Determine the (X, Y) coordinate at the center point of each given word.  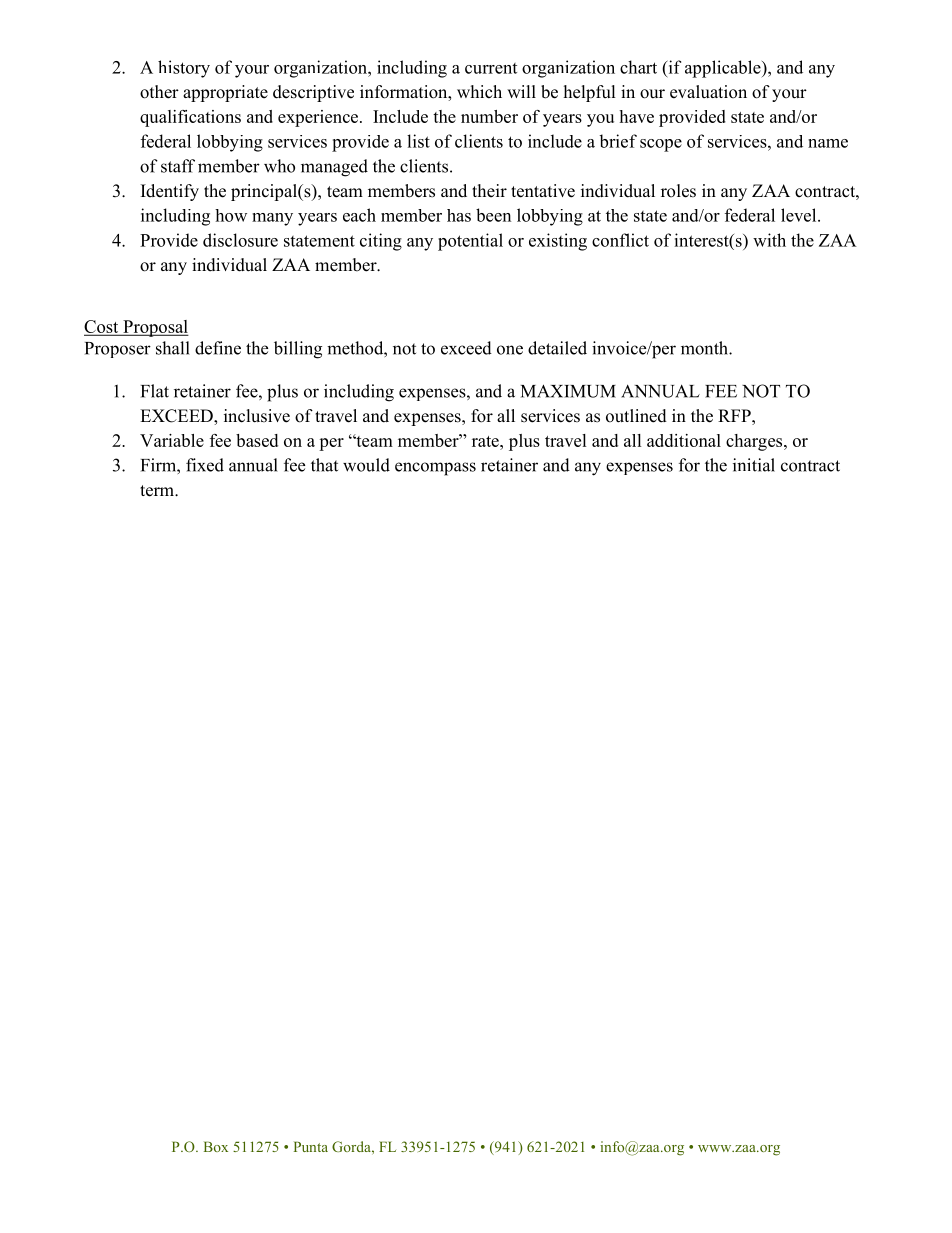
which (479, 92)
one (510, 350)
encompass (435, 469)
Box (216, 1146)
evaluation (708, 92)
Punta (311, 1146)
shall (173, 348)
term (158, 491)
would (366, 465)
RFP (735, 415)
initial (754, 465)
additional (684, 440)
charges (755, 442)
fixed (205, 465)
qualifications (190, 118)
